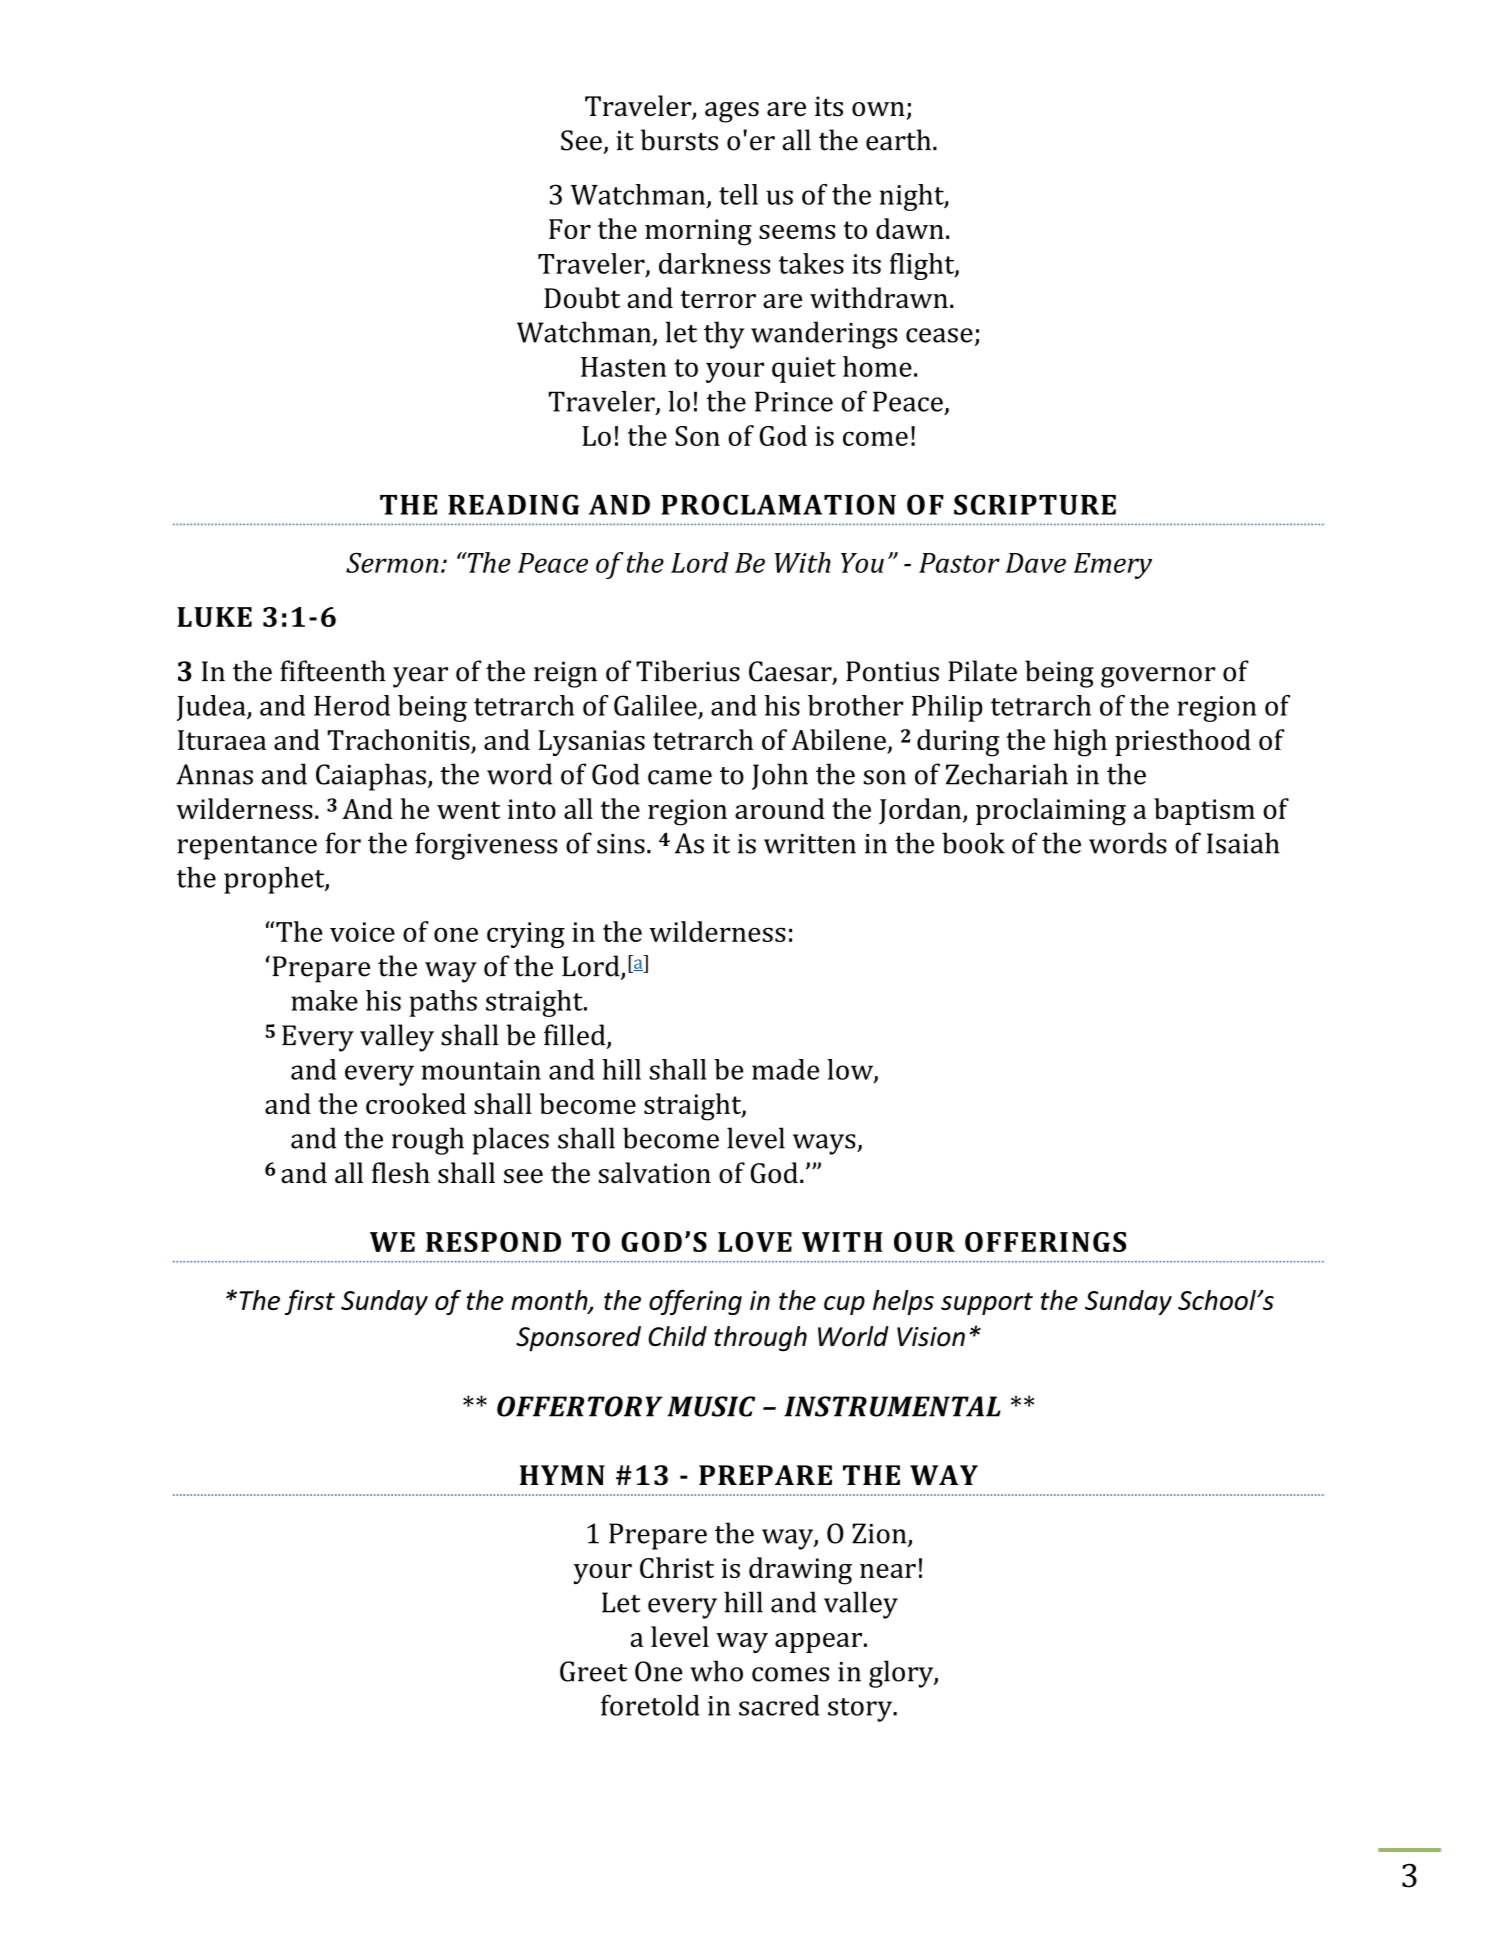 This document has width=1498, height=1939. What do you see at coordinates (310, 1302) in the document?
I see `first` at bounding box center [310, 1302].
